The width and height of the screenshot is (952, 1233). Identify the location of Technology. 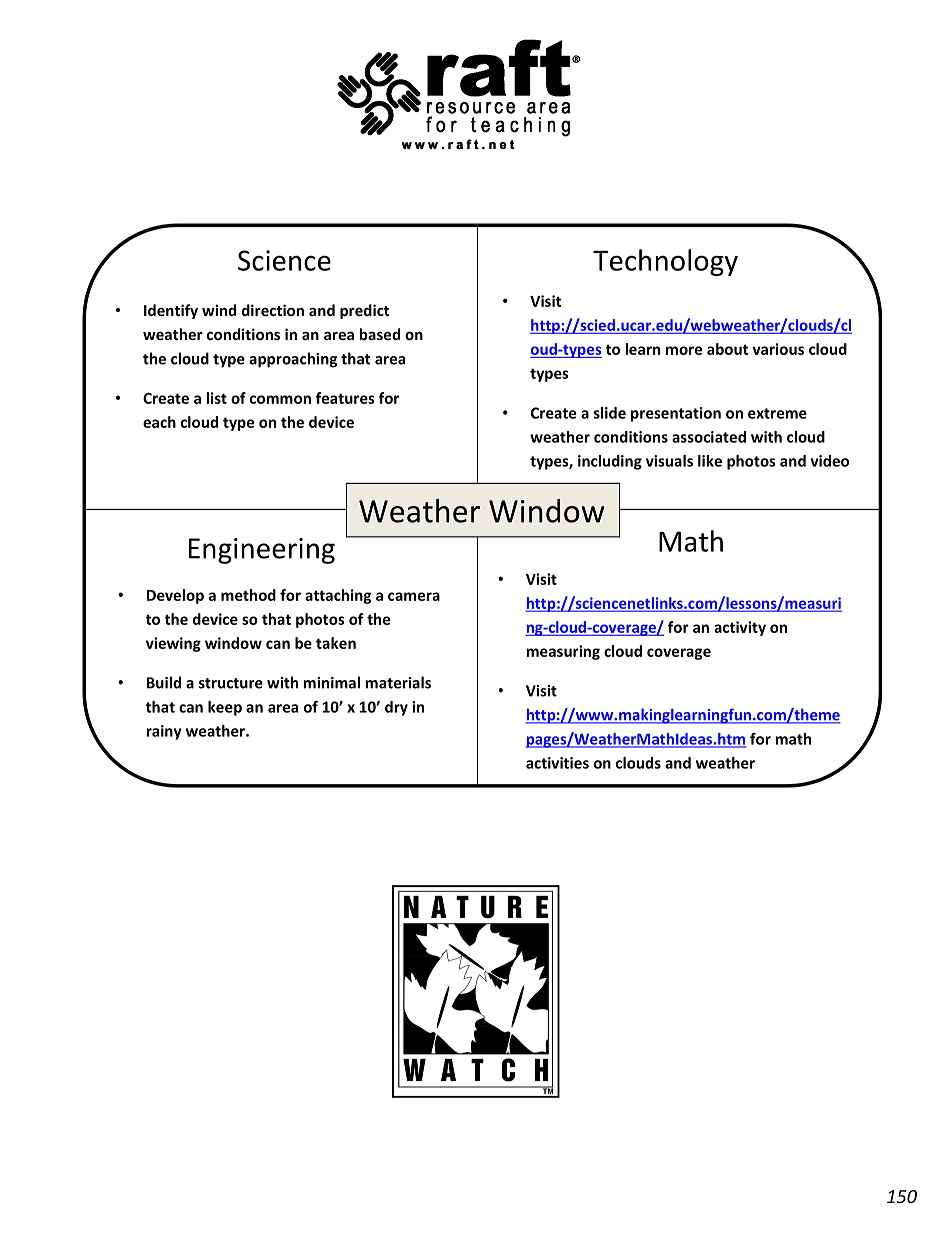
(665, 262).
